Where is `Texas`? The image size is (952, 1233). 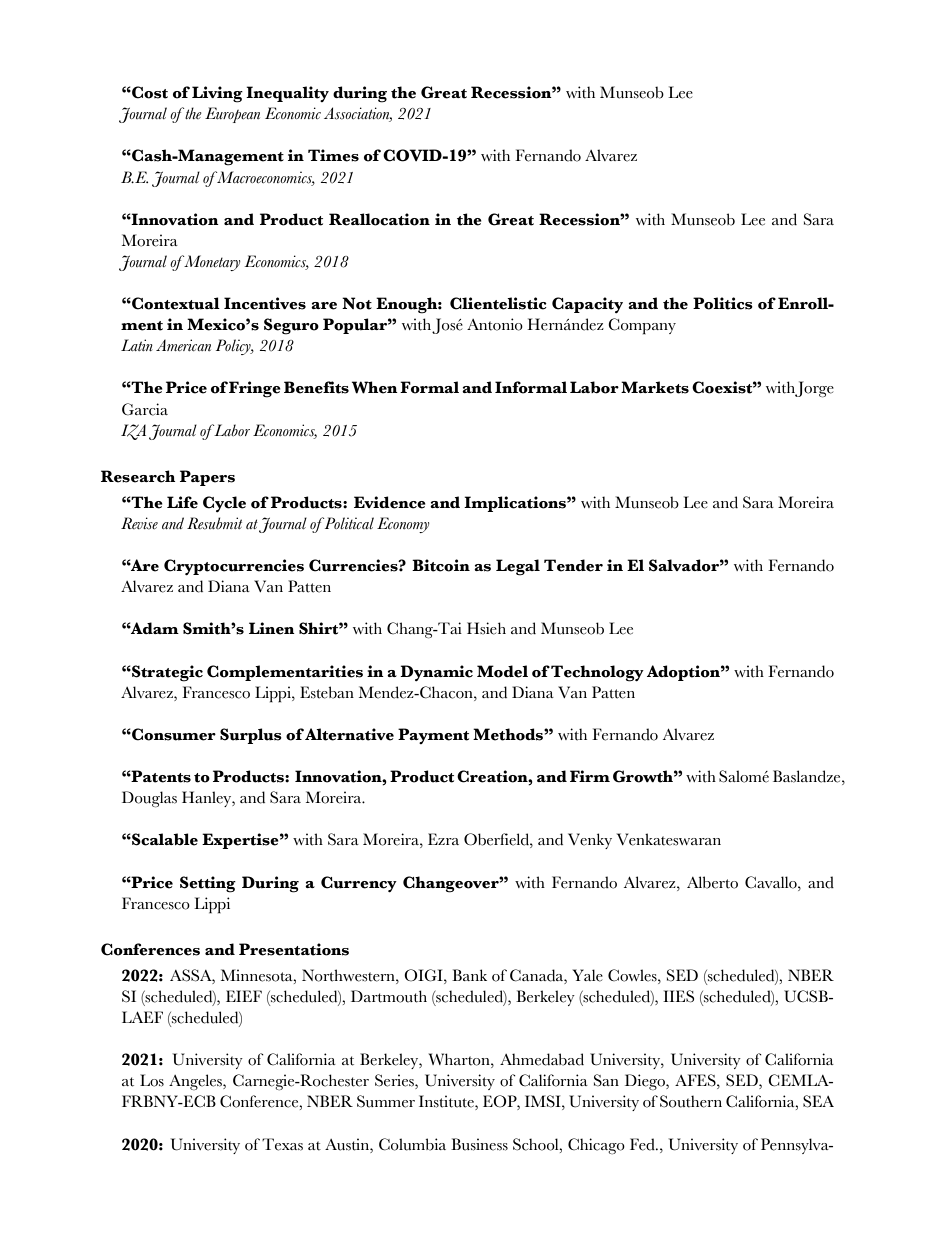
Texas is located at coordinates (282, 1144).
